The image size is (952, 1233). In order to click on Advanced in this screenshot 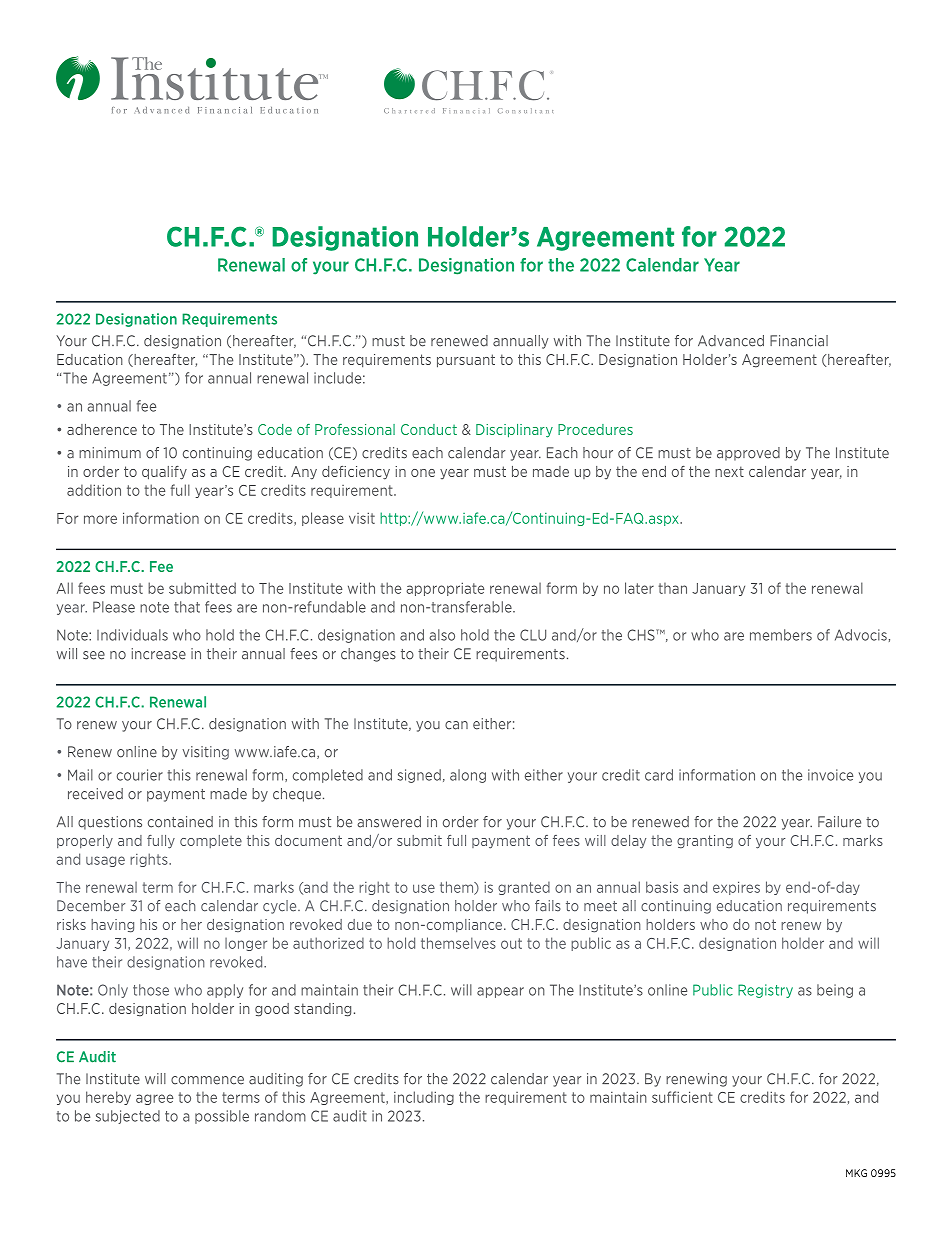, I will do `click(731, 341)`.
